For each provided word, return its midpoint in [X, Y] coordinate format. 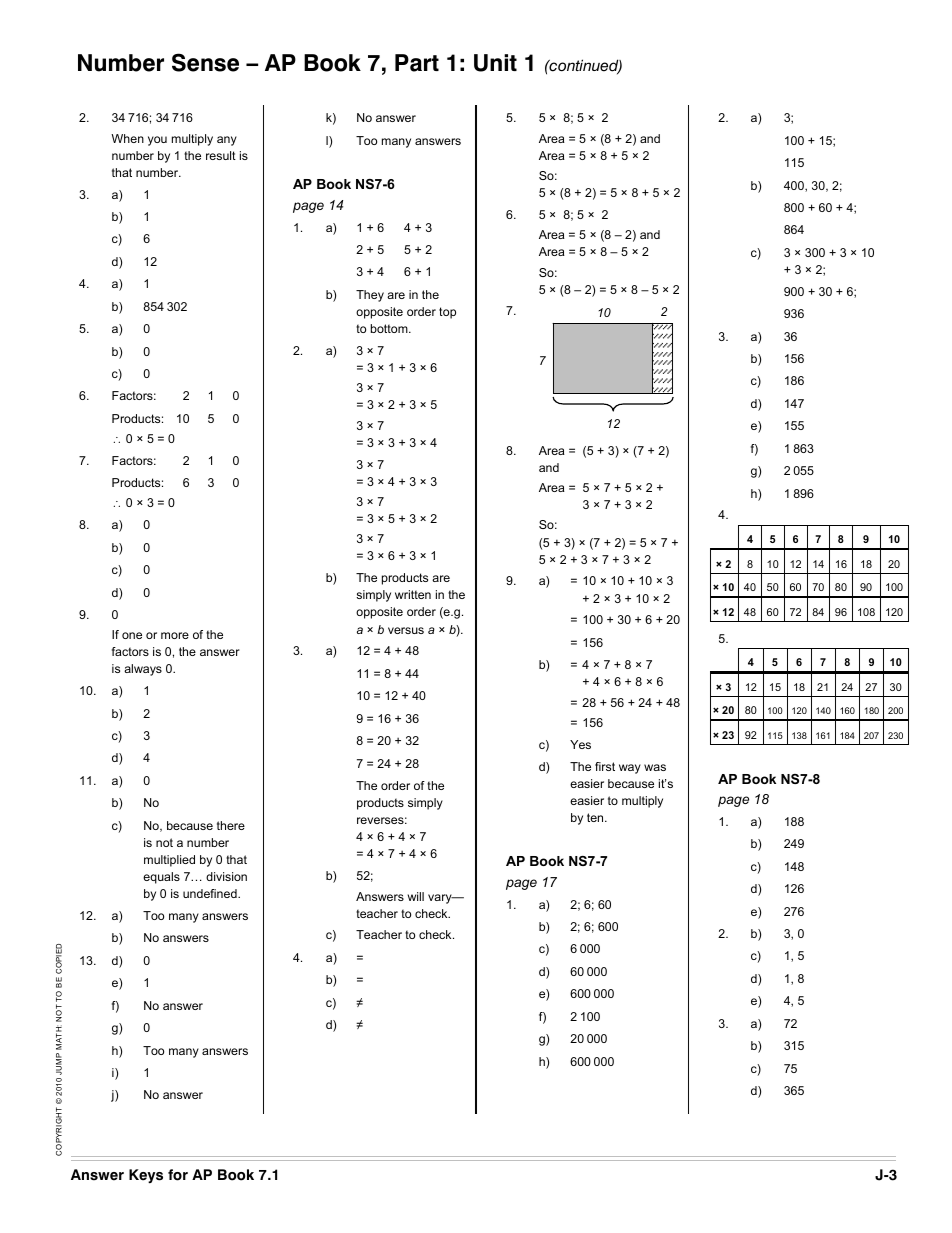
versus [406, 630]
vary [441, 899]
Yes [580, 744]
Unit [495, 63]
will [416, 896]
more [175, 635]
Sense [205, 62]
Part [417, 63]
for [178, 1175]
